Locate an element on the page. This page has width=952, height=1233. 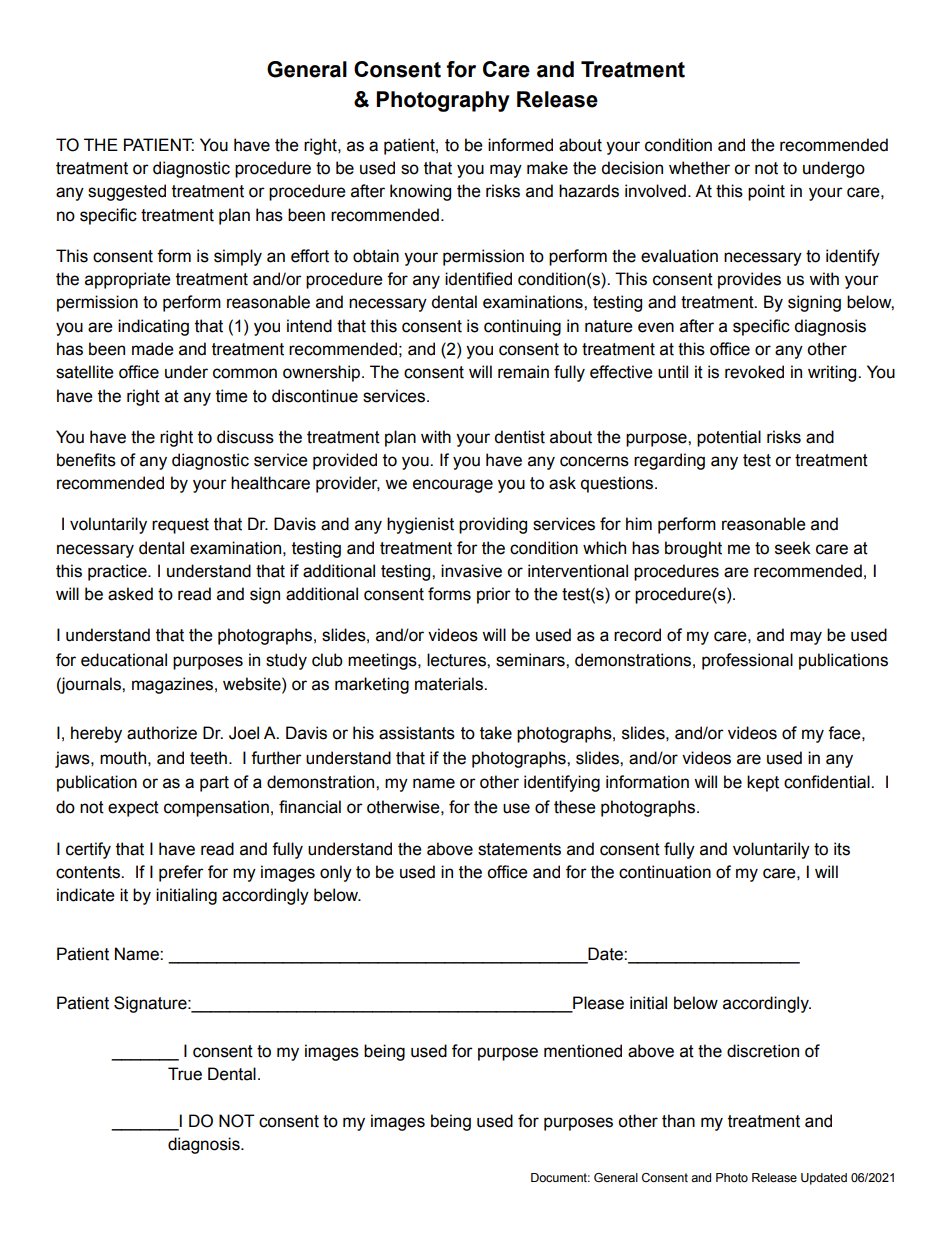
encourage is located at coordinates (453, 486).
